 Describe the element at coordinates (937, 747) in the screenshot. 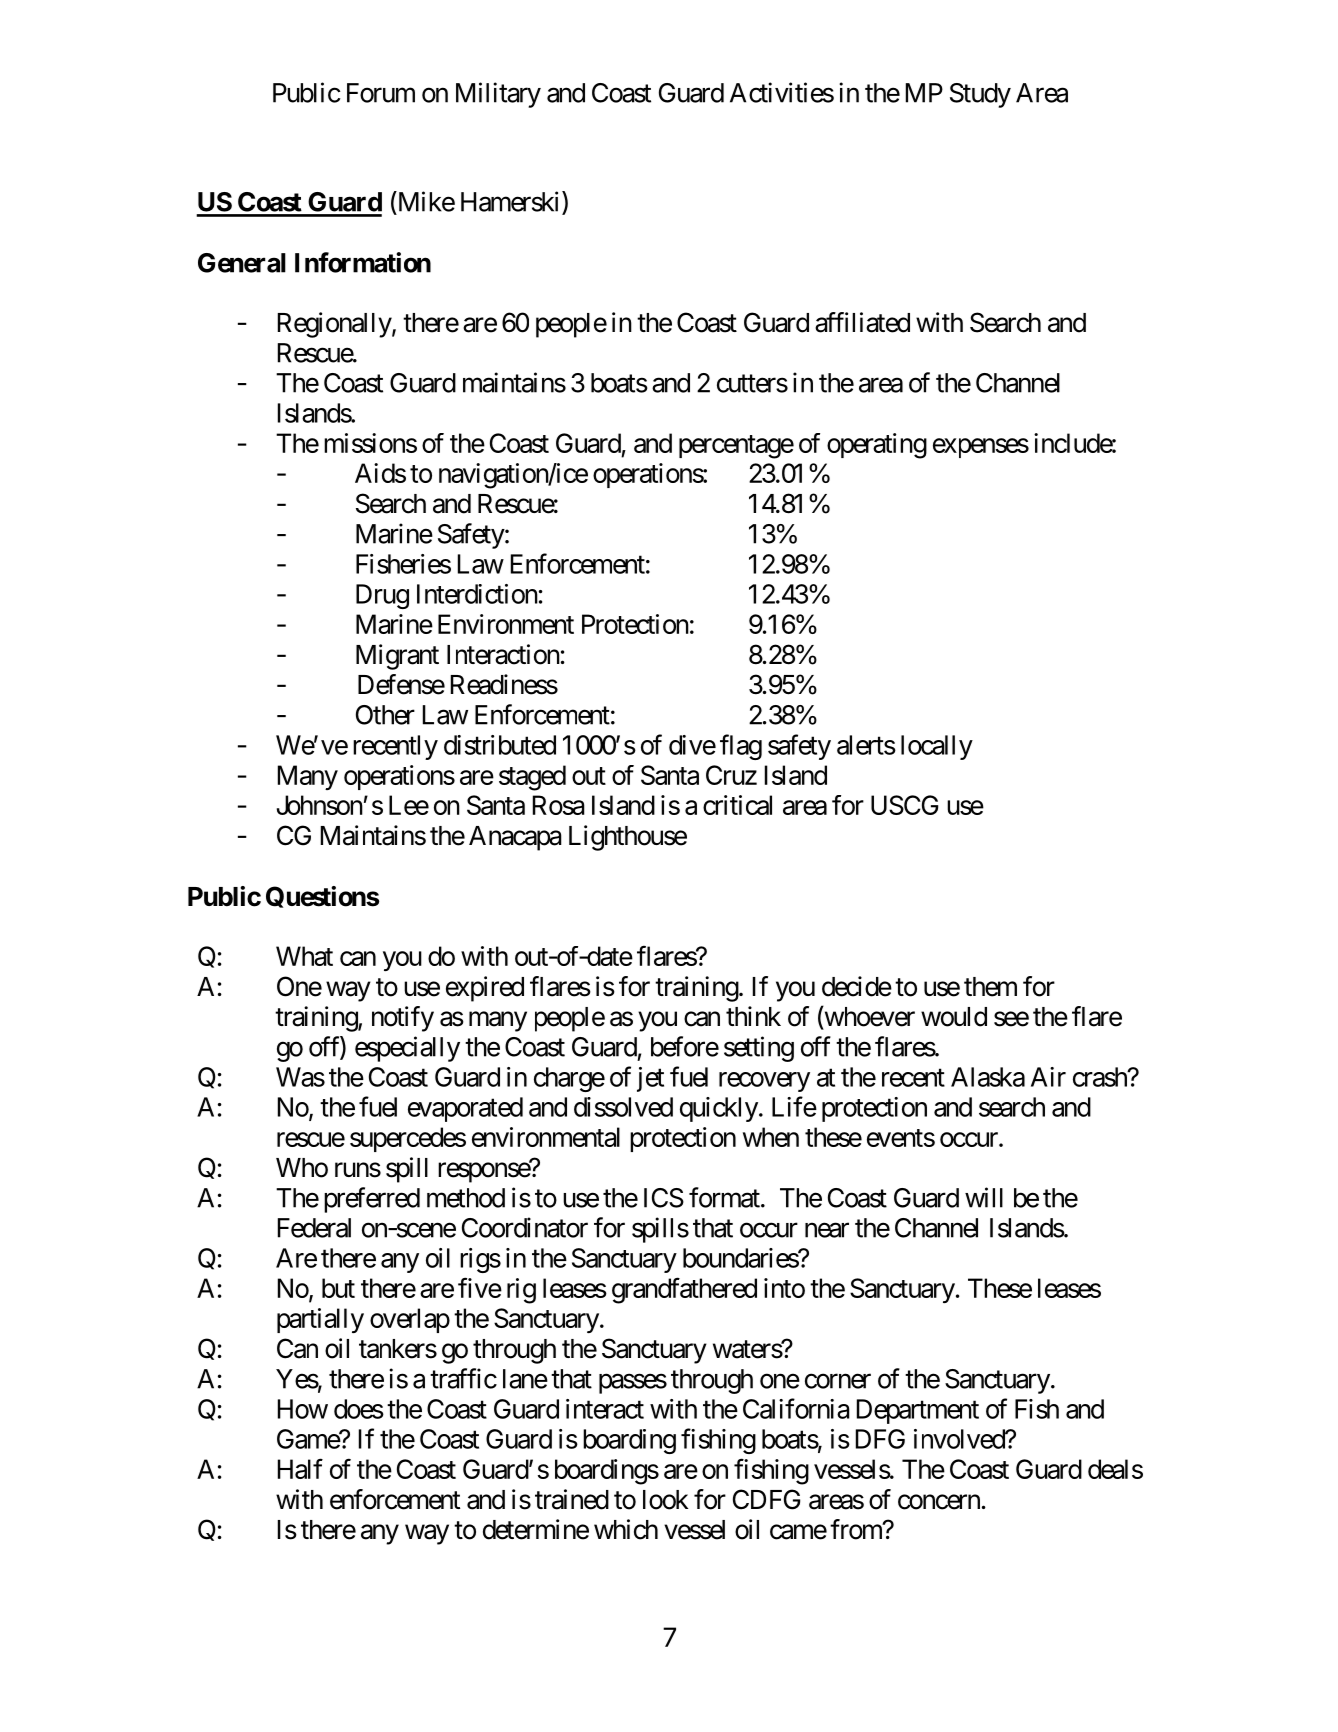

I see `locally` at that location.
